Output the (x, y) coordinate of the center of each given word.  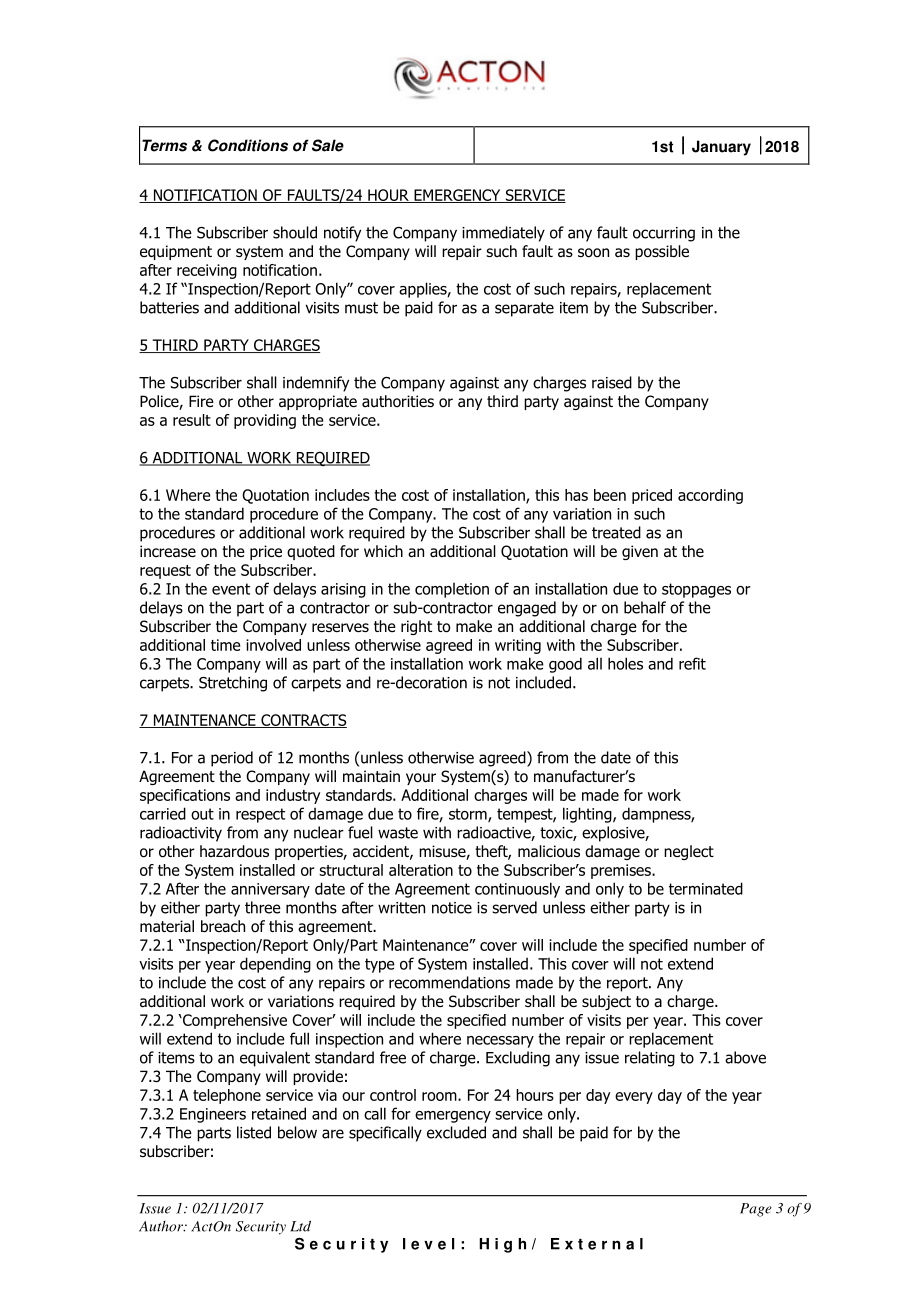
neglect (689, 852)
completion (452, 590)
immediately (503, 234)
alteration (421, 870)
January (721, 148)
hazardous (234, 851)
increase (168, 551)
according (710, 496)
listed (254, 1132)
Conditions (248, 145)
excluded (456, 1132)
